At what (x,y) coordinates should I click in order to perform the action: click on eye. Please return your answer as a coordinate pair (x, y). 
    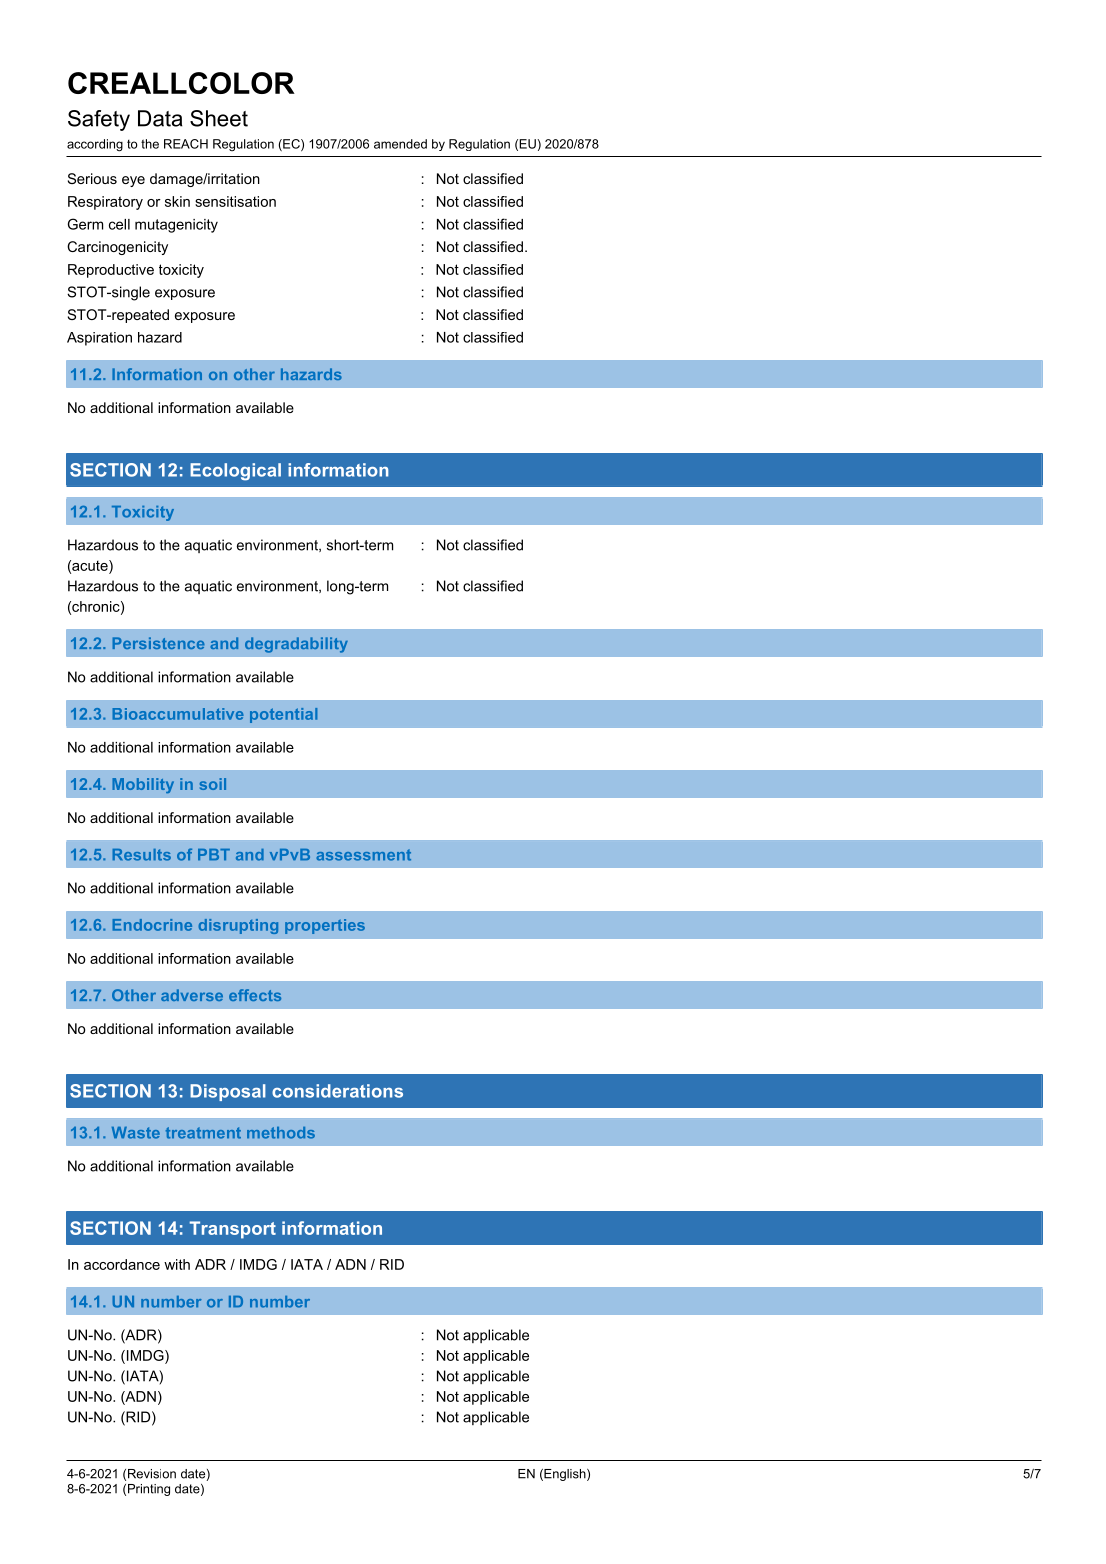
    Looking at the image, I should click on (133, 181).
